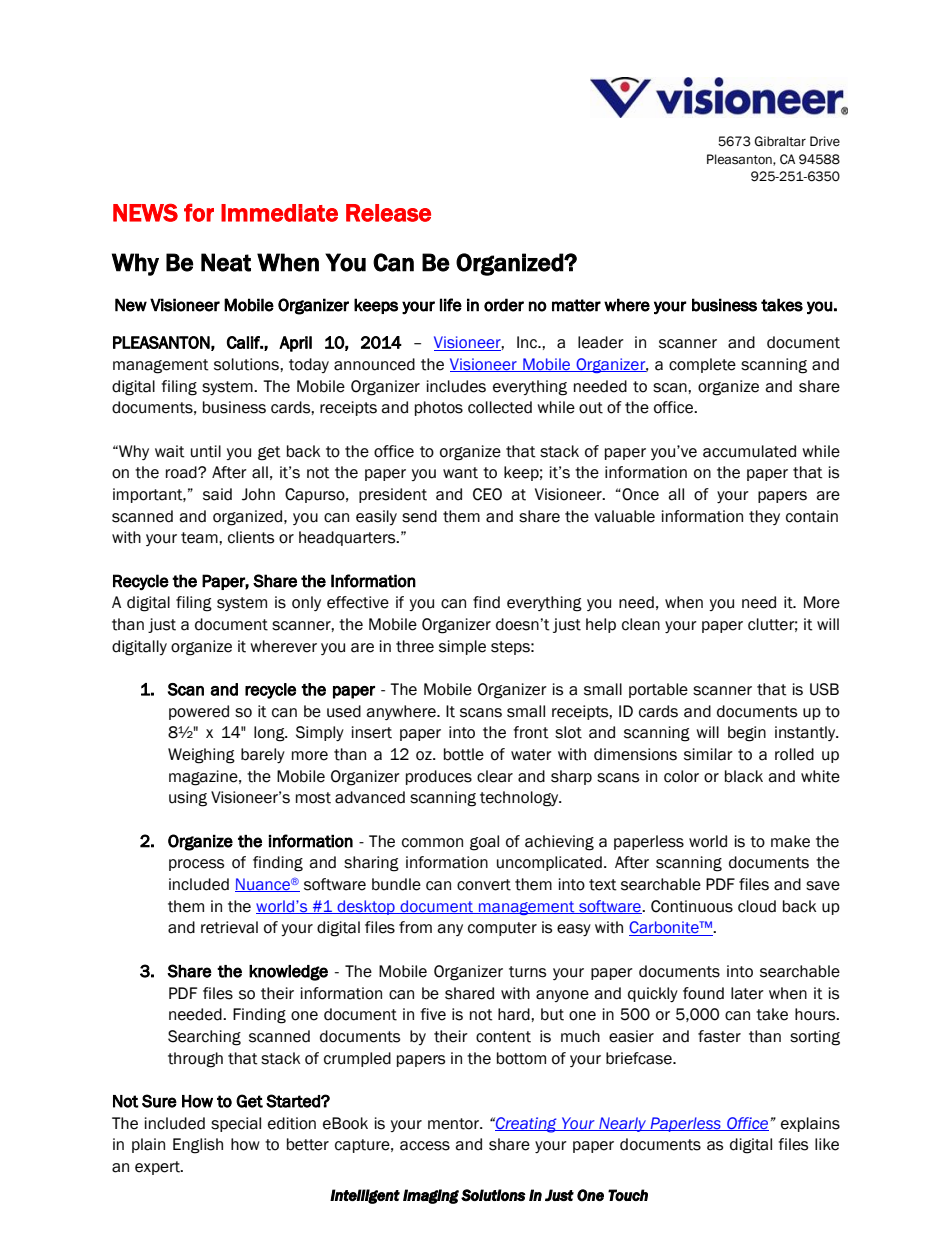  Describe the element at coordinates (502, 929) in the screenshot. I see `computer` at that location.
